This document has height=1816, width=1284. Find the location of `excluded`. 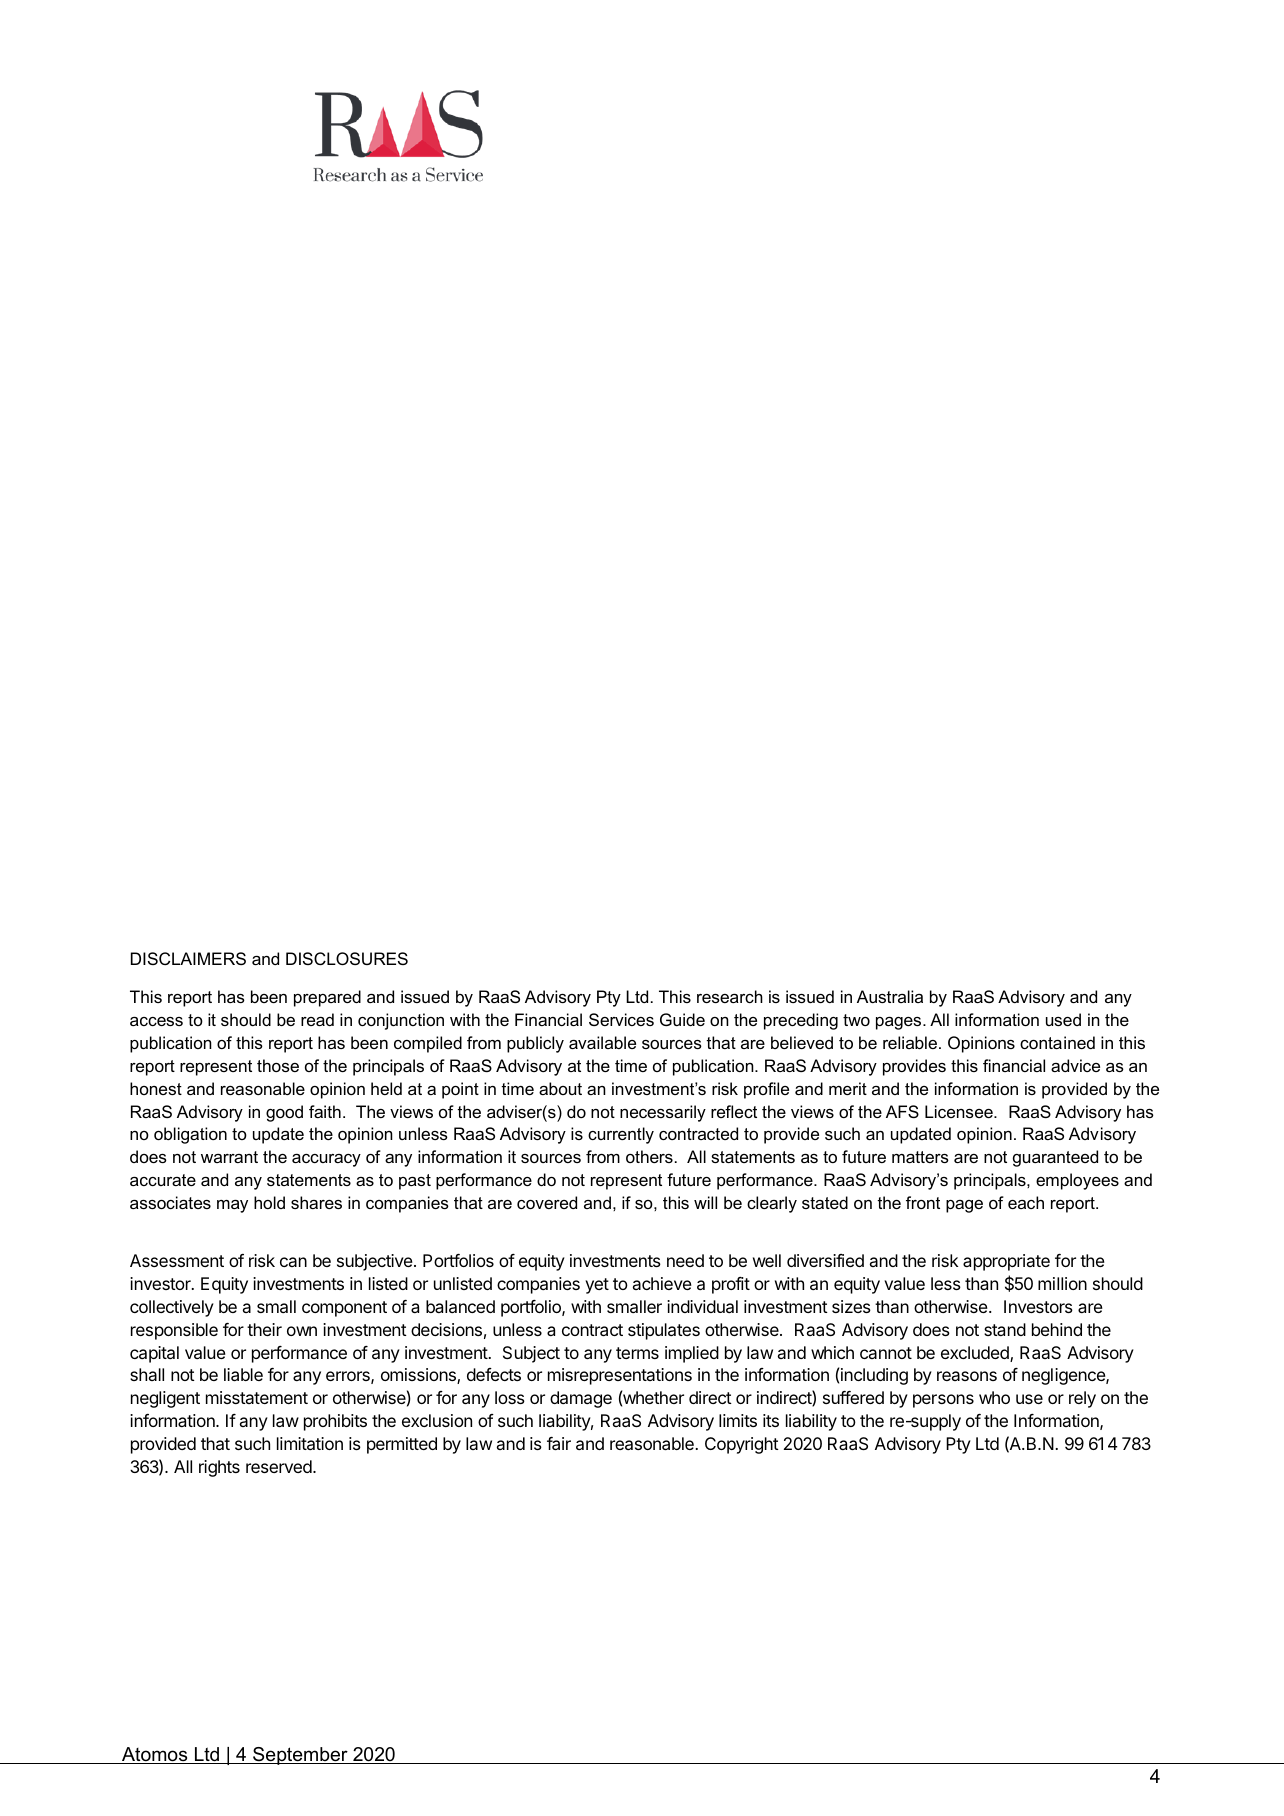

excluded is located at coordinates (976, 1354).
